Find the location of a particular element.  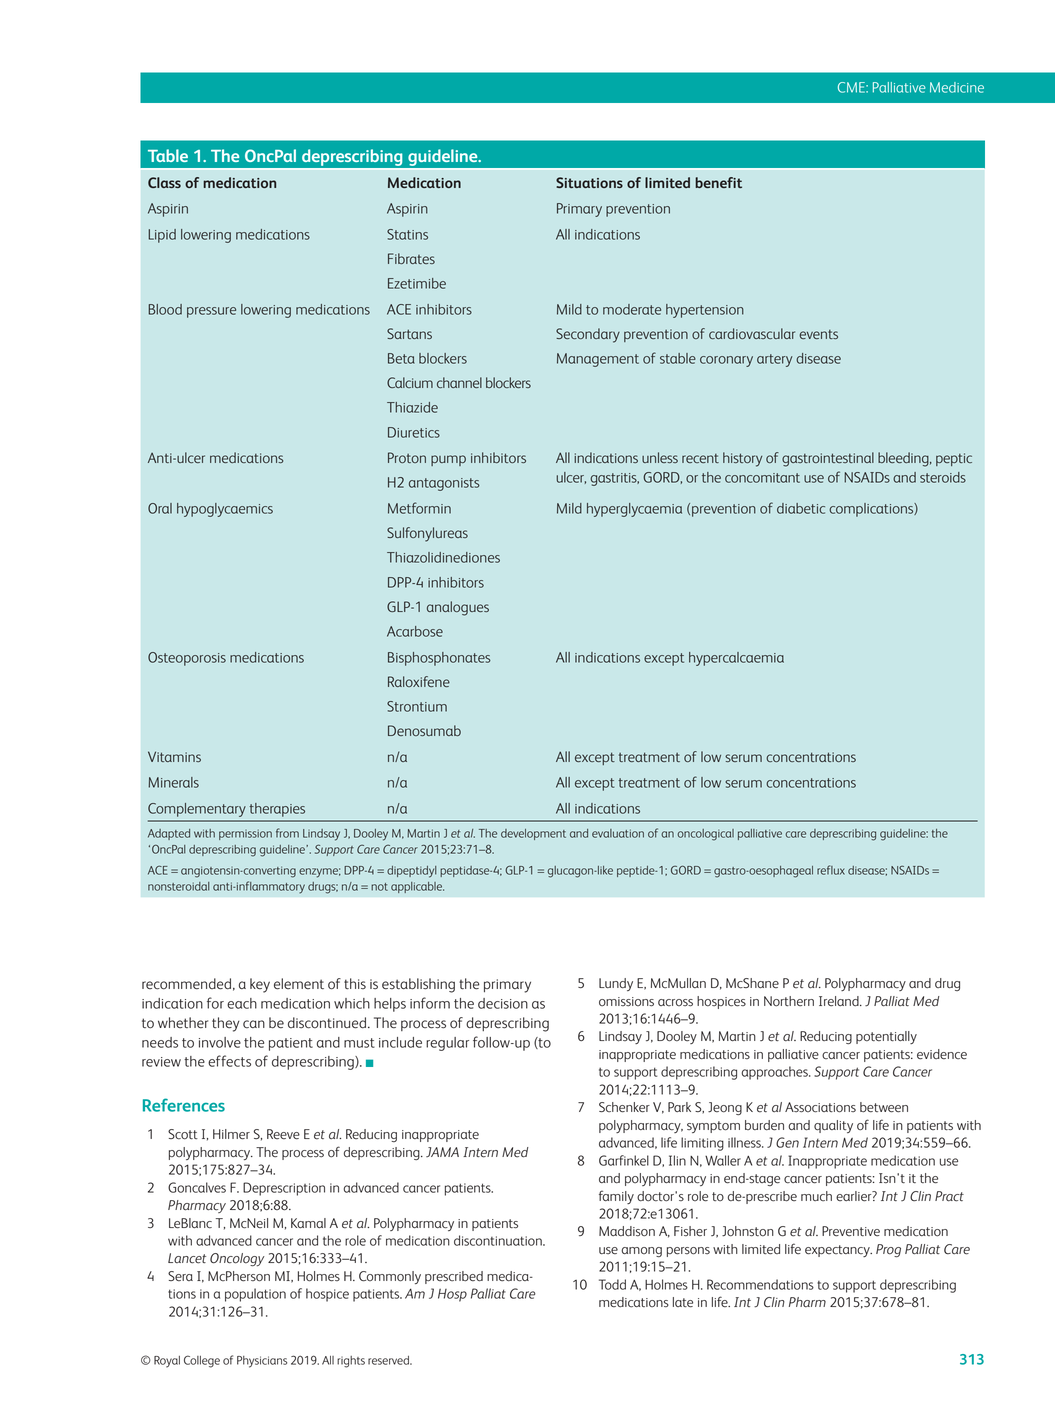

Class is located at coordinates (164, 182).
